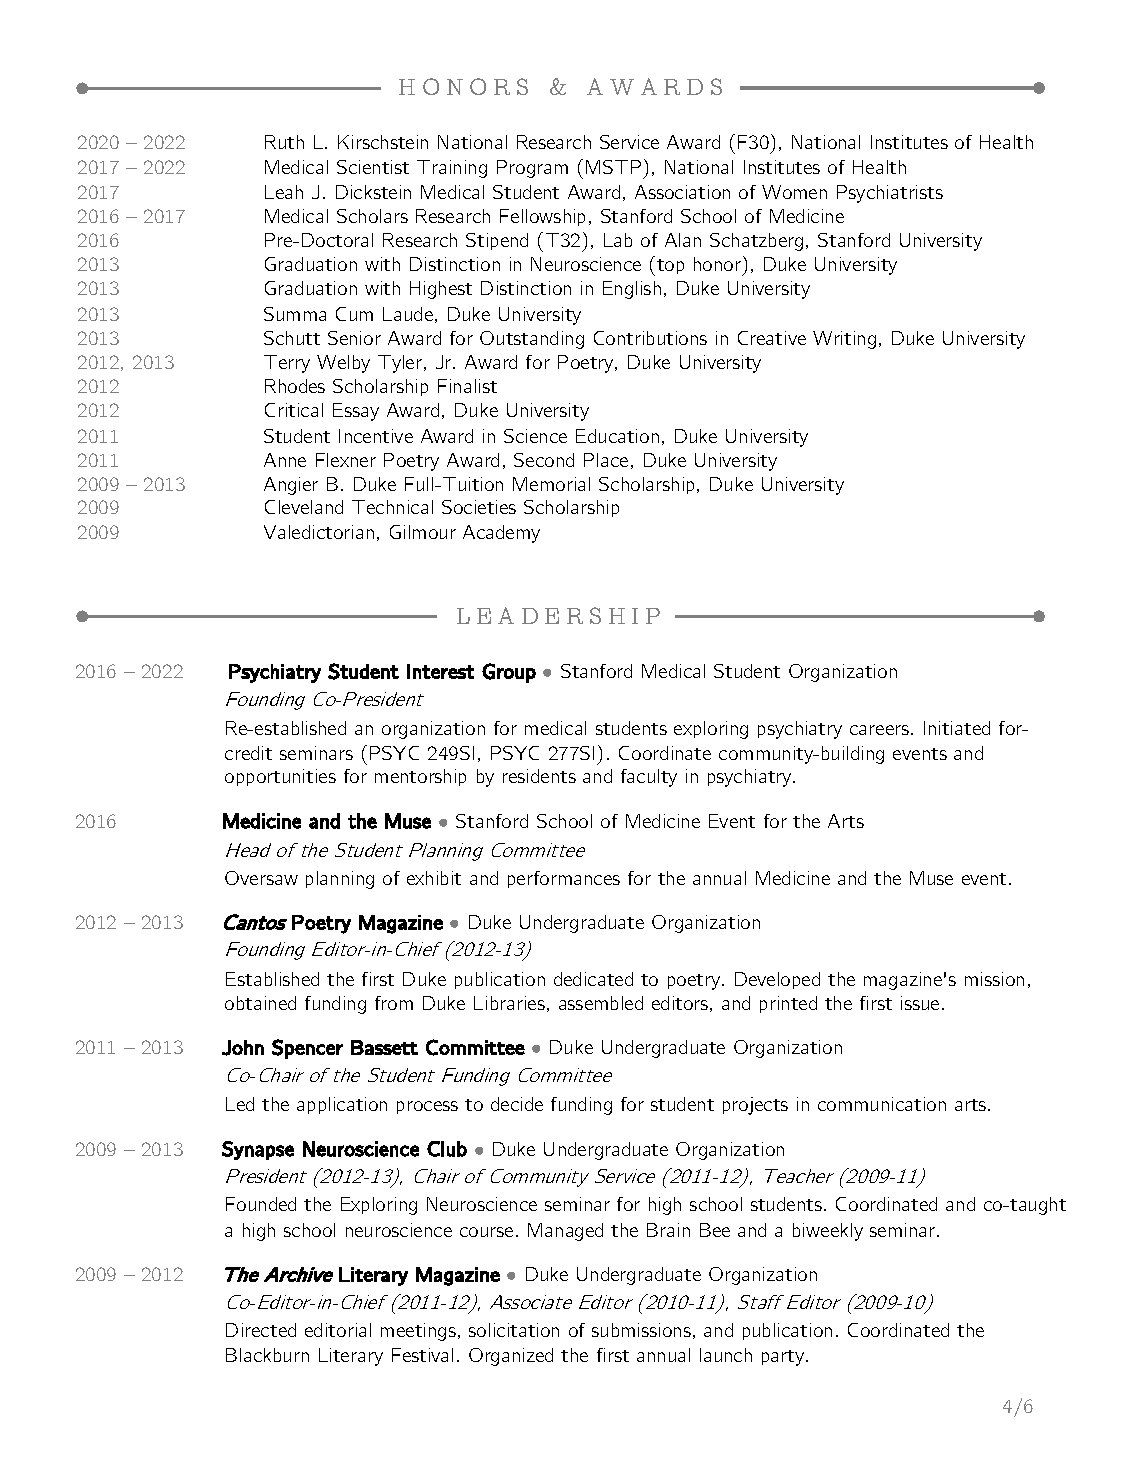 The image size is (1128, 1460). I want to click on party, so click(784, 1358).
